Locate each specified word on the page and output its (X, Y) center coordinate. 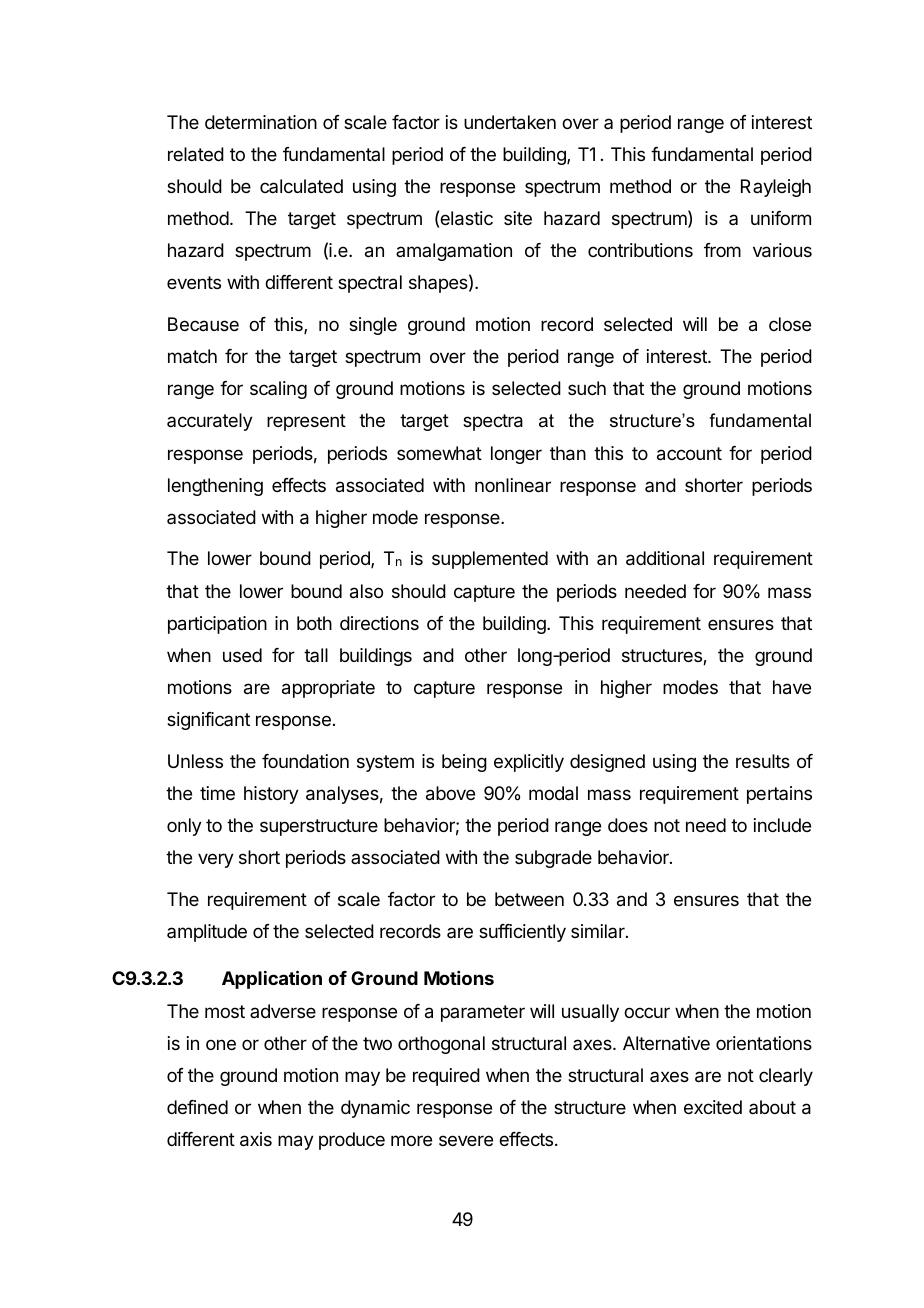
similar (599, 931)
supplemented (490, 560)
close (790, 324)
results (763, 761)
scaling (278, 390)
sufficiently (522, 933)
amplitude (207, 933)
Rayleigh (776, 188)
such (587, 388)
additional (665, 558)
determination (261, 122)
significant (208, 721)
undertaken (510, 122)
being (464, 763)
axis (256, 1139)
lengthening (215, 487)
